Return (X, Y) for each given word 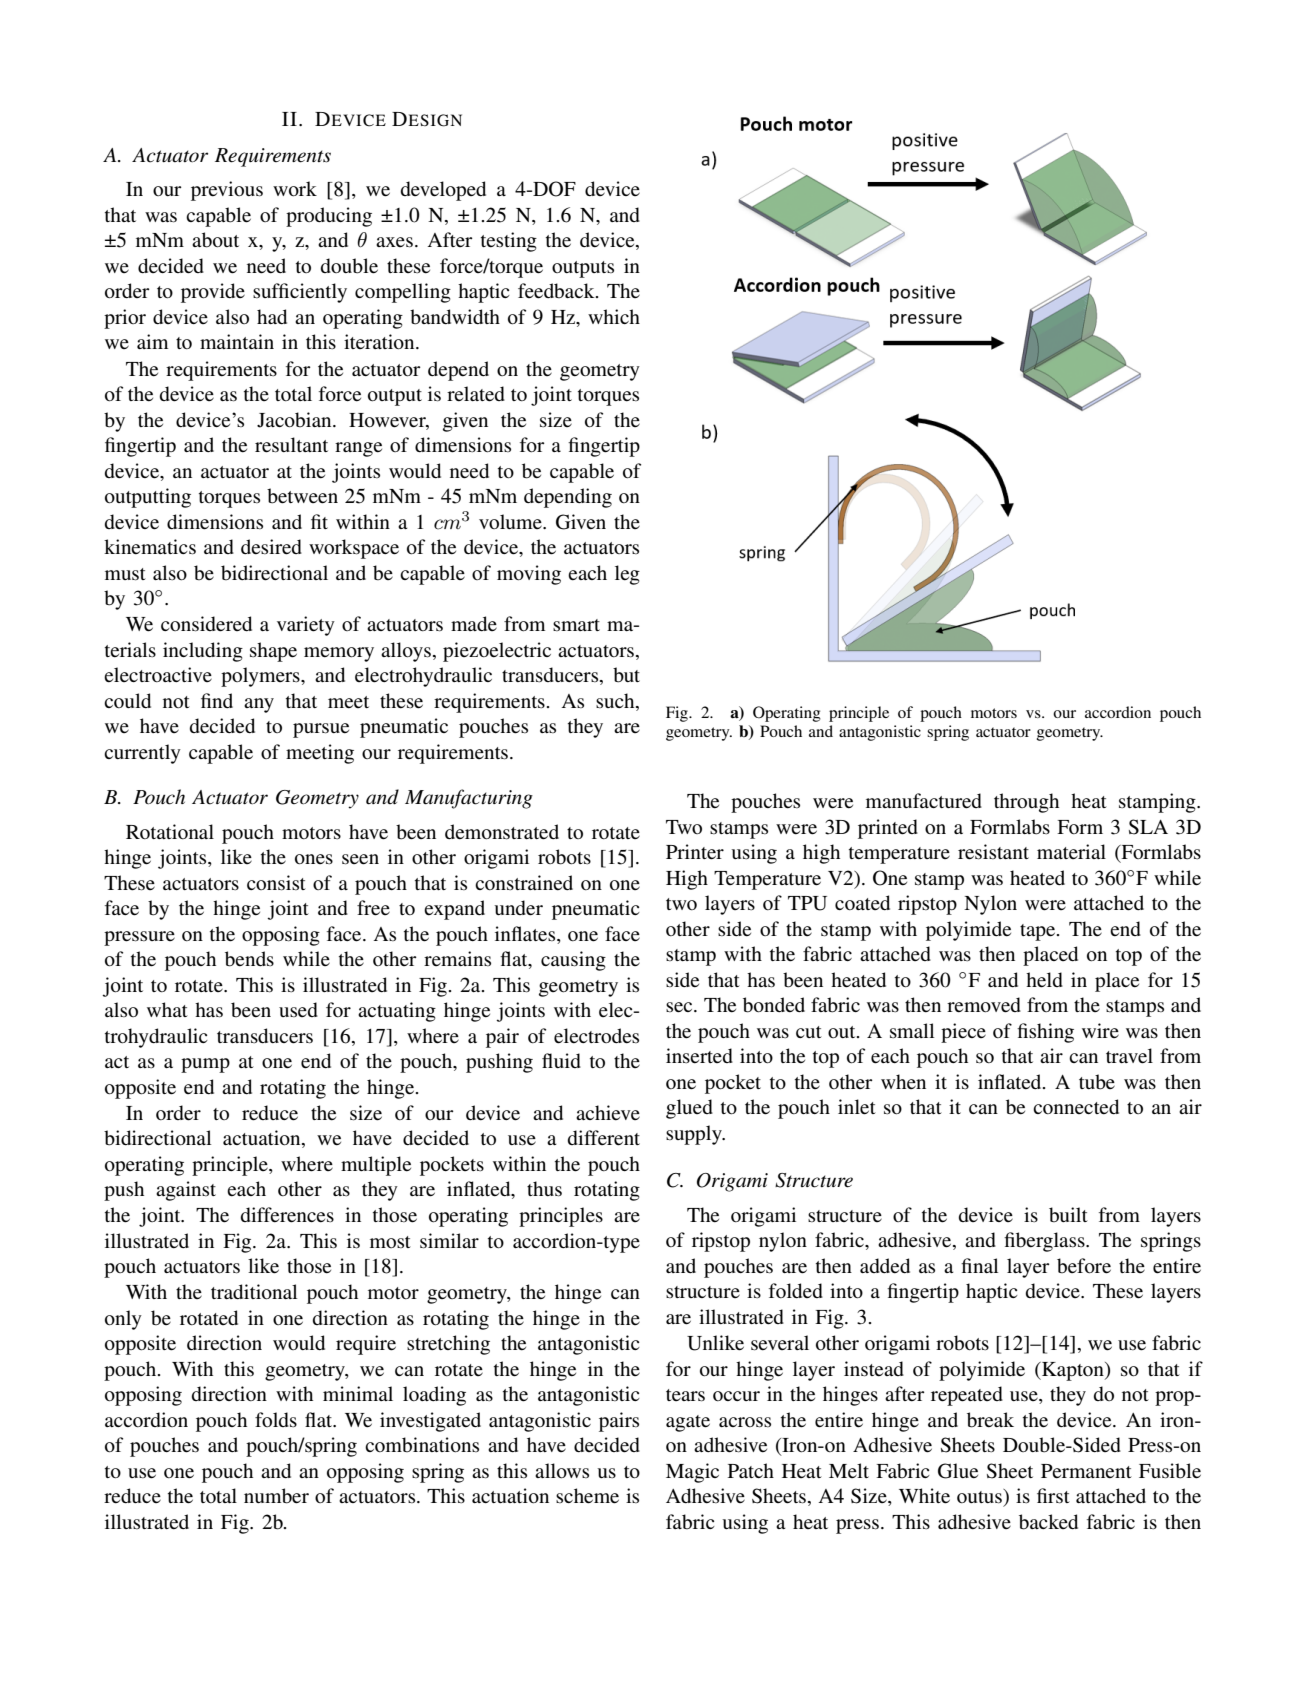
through (1026, 803)
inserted (699, 1056)
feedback (557, 291)
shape (273, 652)
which (614, 316)
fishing (1045, 1033)
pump (205, 1065)
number (276, 1496)
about (215, 240)
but (626, 675)
